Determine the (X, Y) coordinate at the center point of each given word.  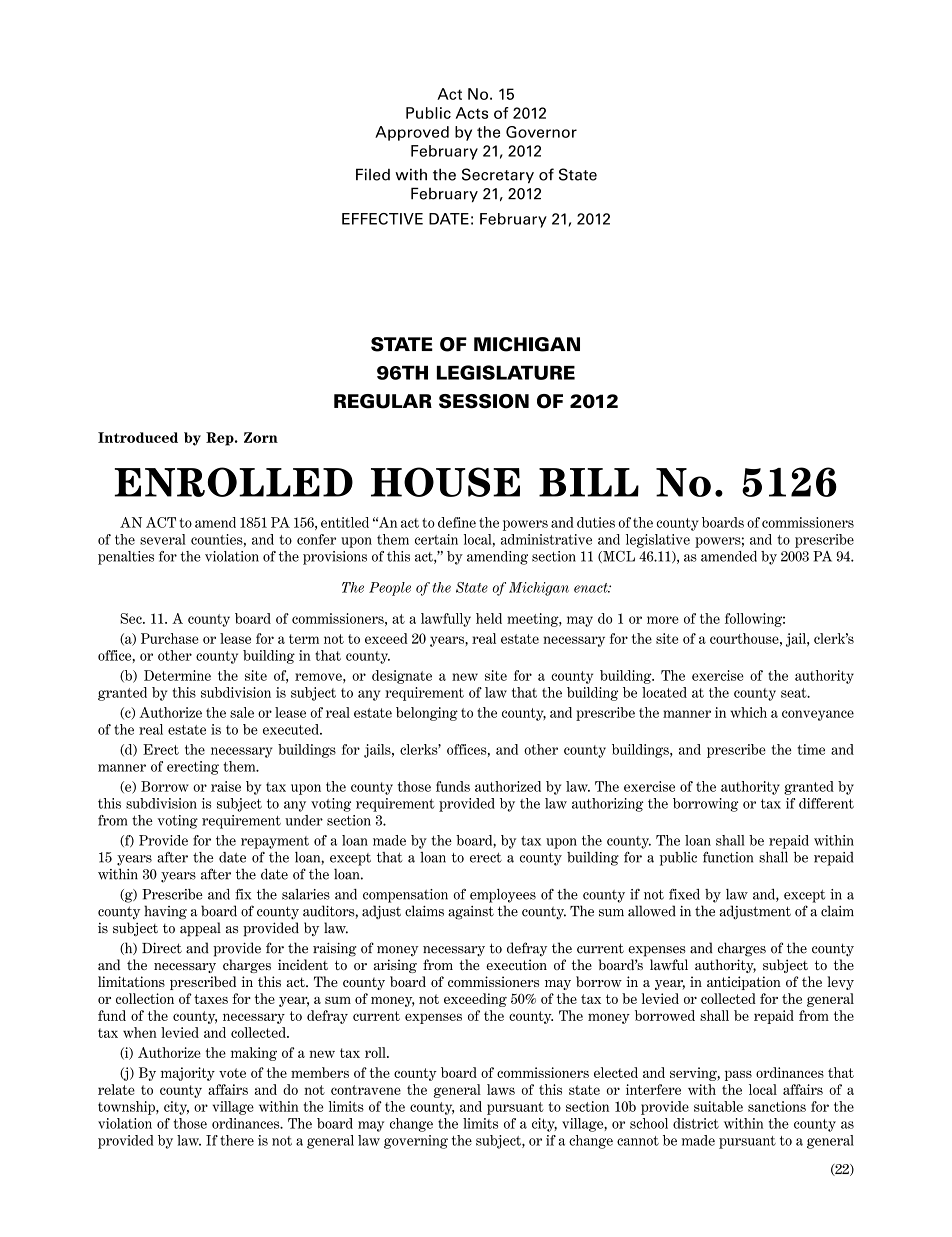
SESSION (484, 401)
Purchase (170, 638)
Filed (373, 174)
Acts (472, 113)
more (663, 620)
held (489, 618)
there (237, 1140)
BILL (589, 482)
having (165, 912)
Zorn (261, 437)
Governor (541, 132)
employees (503, 896)
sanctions (777, 1106)
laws (501, 1089)
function (728, 857)
